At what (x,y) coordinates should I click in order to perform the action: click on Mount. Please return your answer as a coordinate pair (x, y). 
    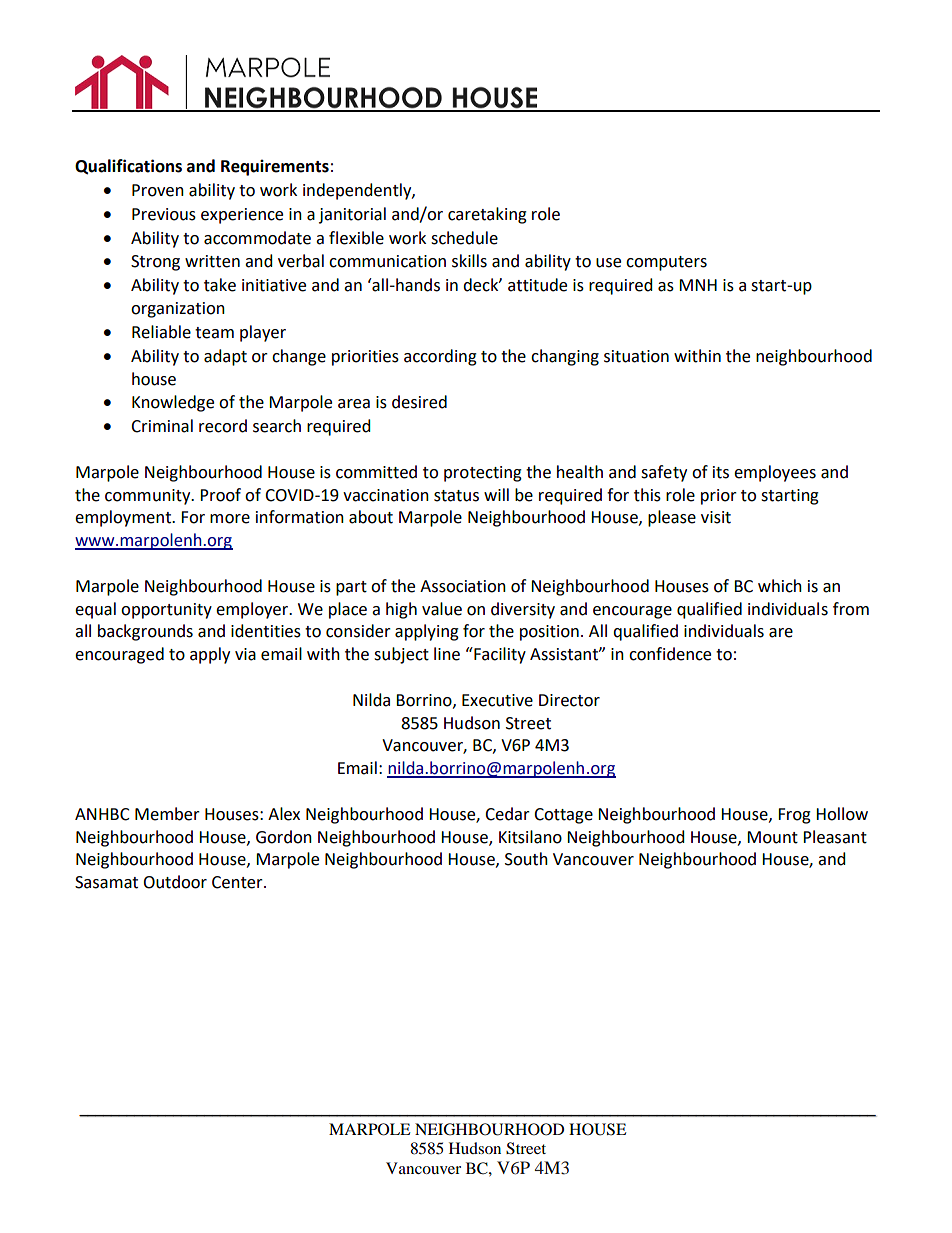
    Looking at the image, I should click on (772, 837).
